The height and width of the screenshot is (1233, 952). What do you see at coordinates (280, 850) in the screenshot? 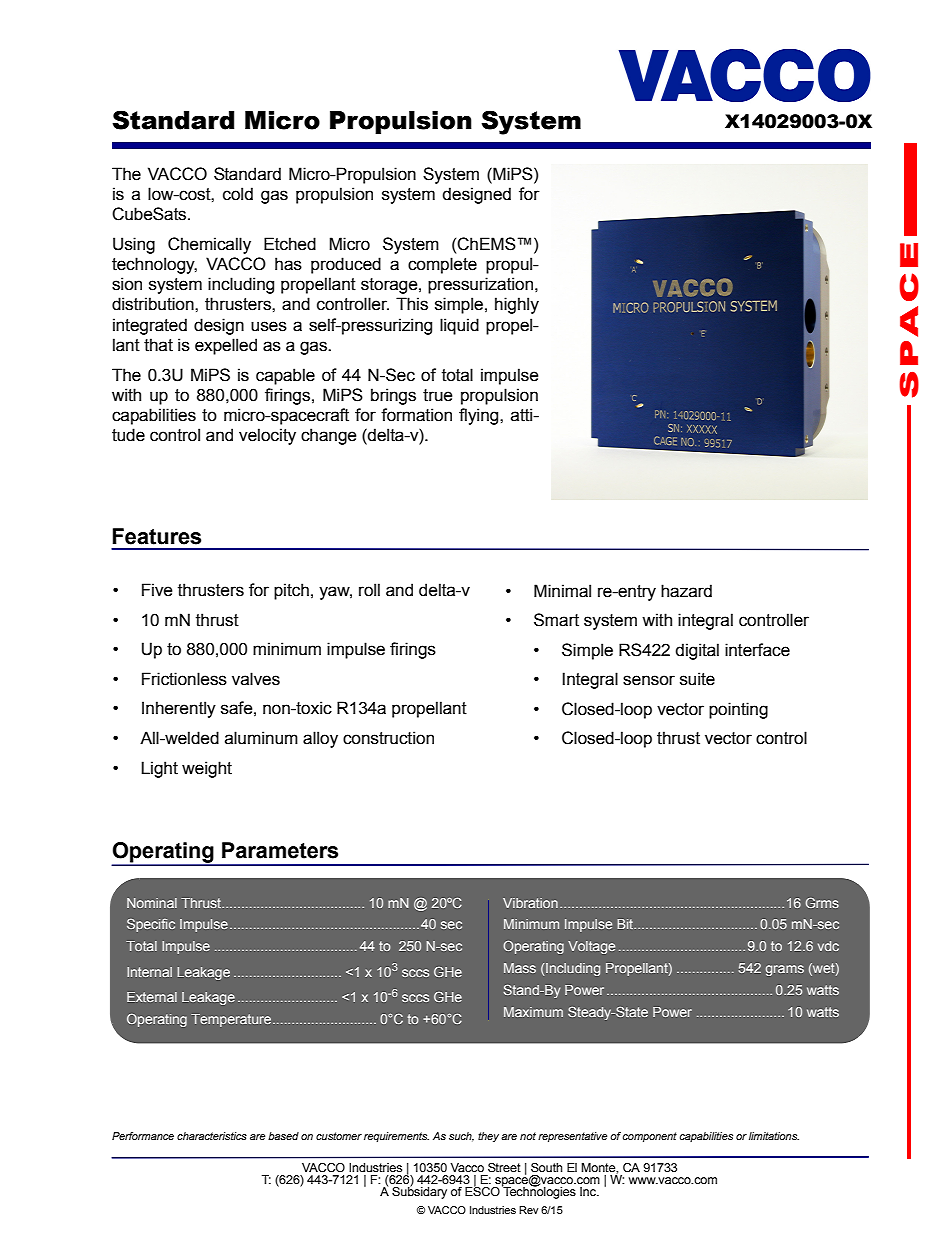
I see `Parameters` at bounding box center [280, 850].
